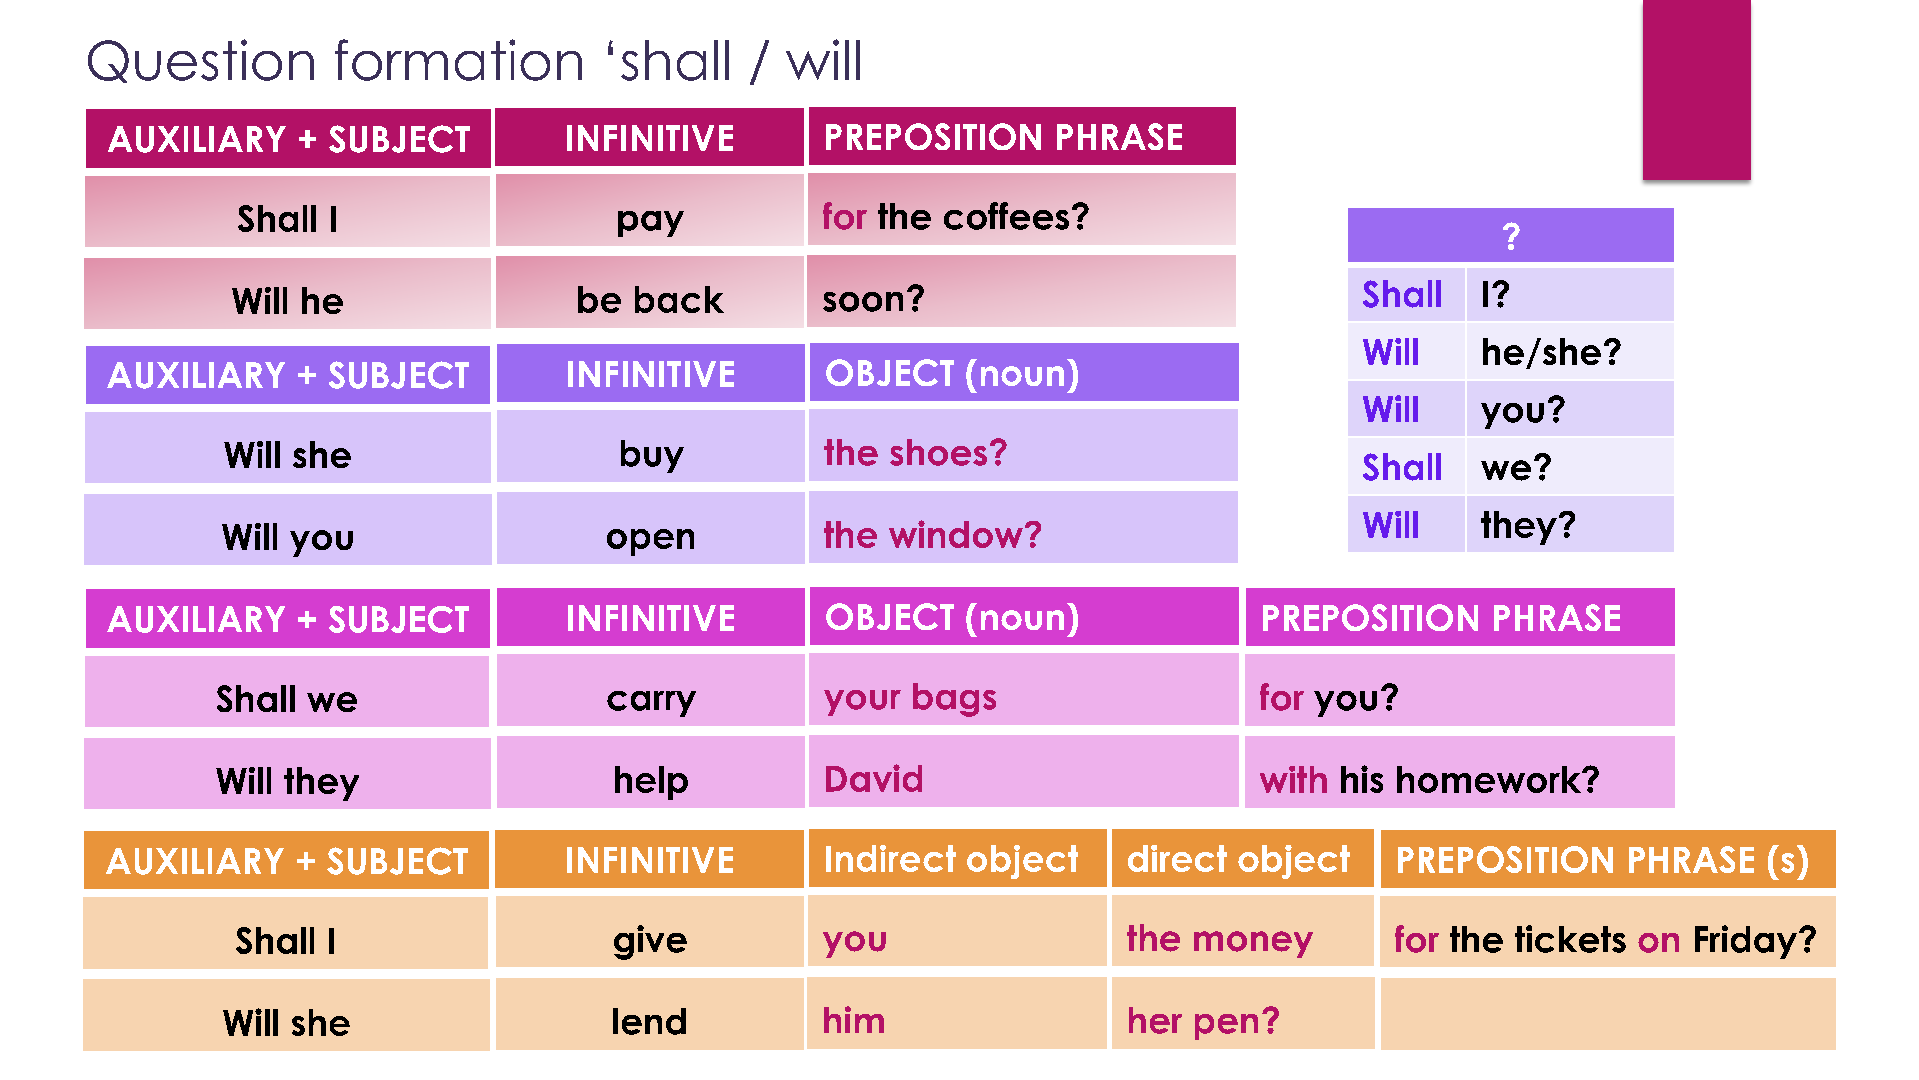 The image size is (1919, 1080). Describe the element at coordinates (649, 1021) in the page. I see `lend` at that location.
